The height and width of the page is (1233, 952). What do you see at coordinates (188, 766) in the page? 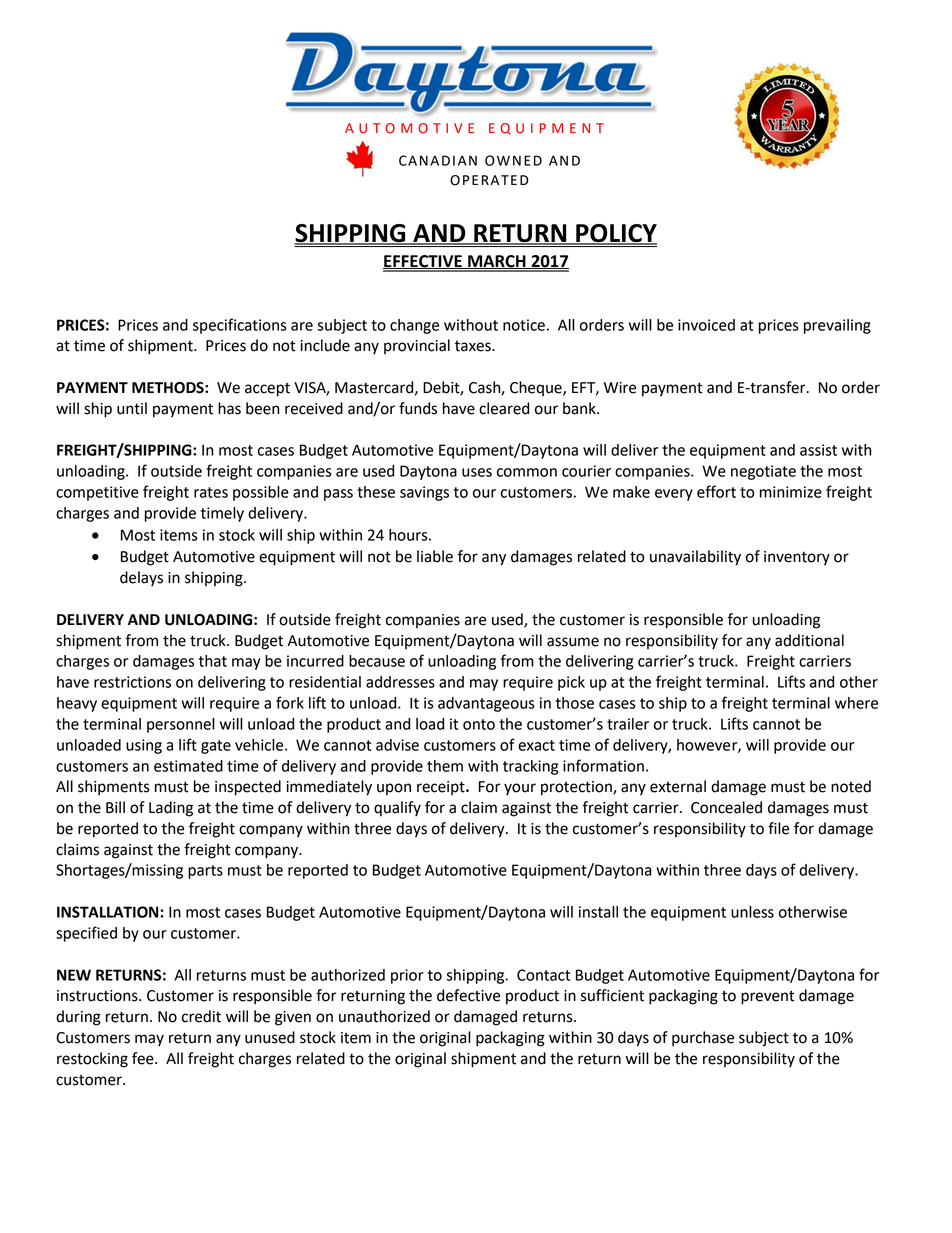
I see `estimated` at bounding box center [188, 766].
